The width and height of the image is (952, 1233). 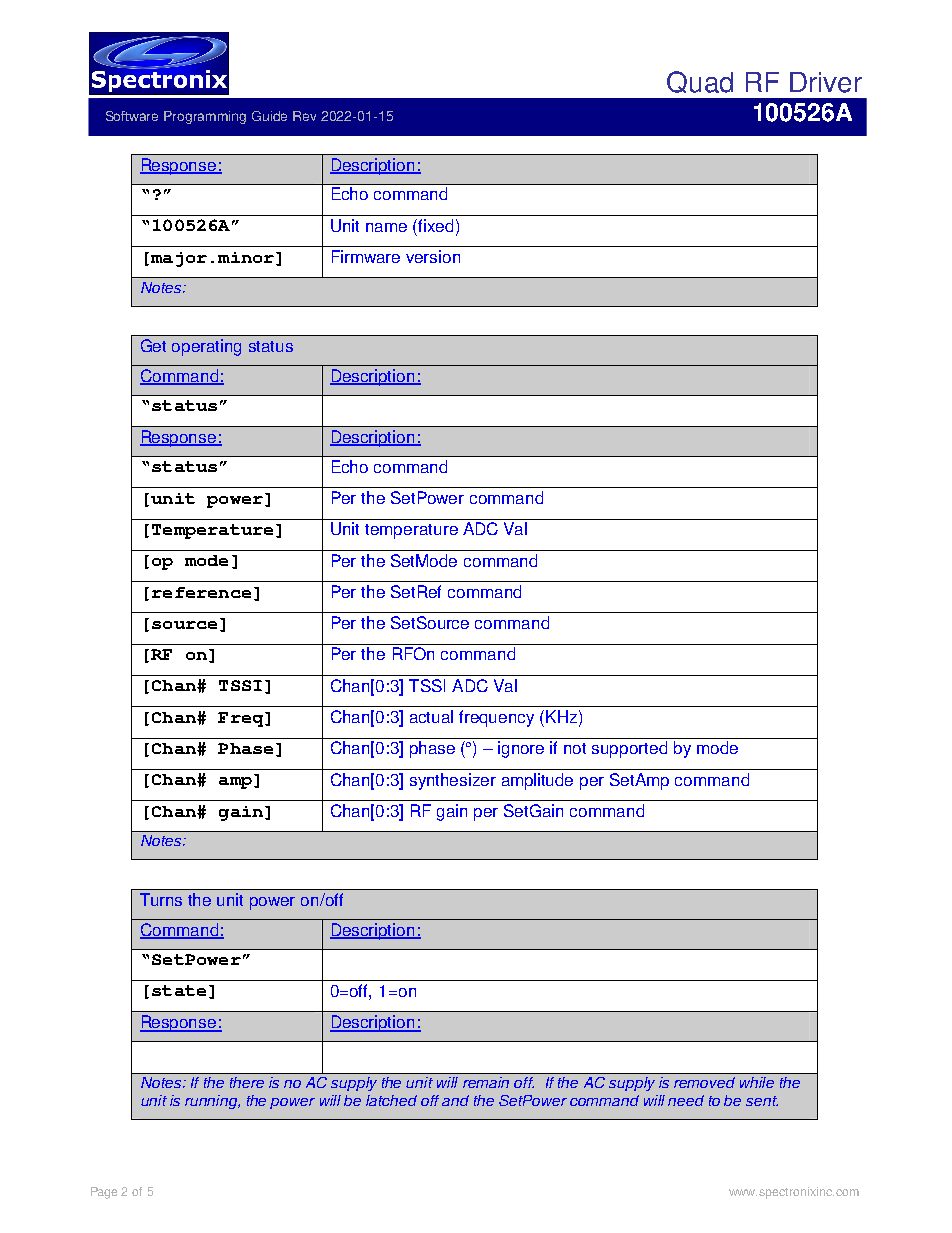 What do you see at coordinates (521, 749) in the image?
I see `ignore` at bounding box center [521, 749].
